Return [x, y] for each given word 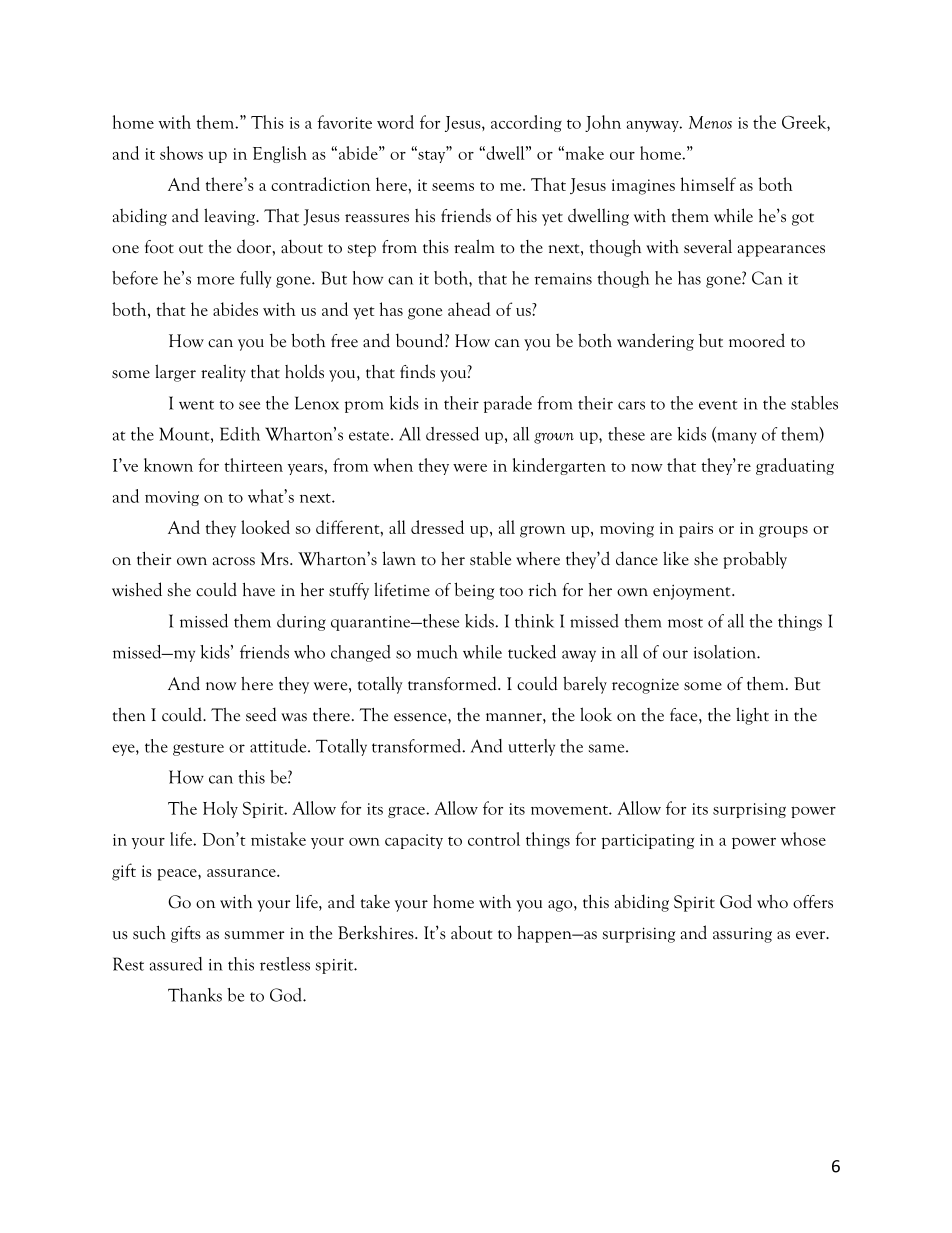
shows [181, 153]
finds [417, 371]
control [494, 839]
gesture [198, 749]
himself [708, 184]
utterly [531, 747]
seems [453, 187]
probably [755, 560]
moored [757, 340]
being [474, 591]
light [752, 716]
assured [176, 964]
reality [223, 373]
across [234, 561]
